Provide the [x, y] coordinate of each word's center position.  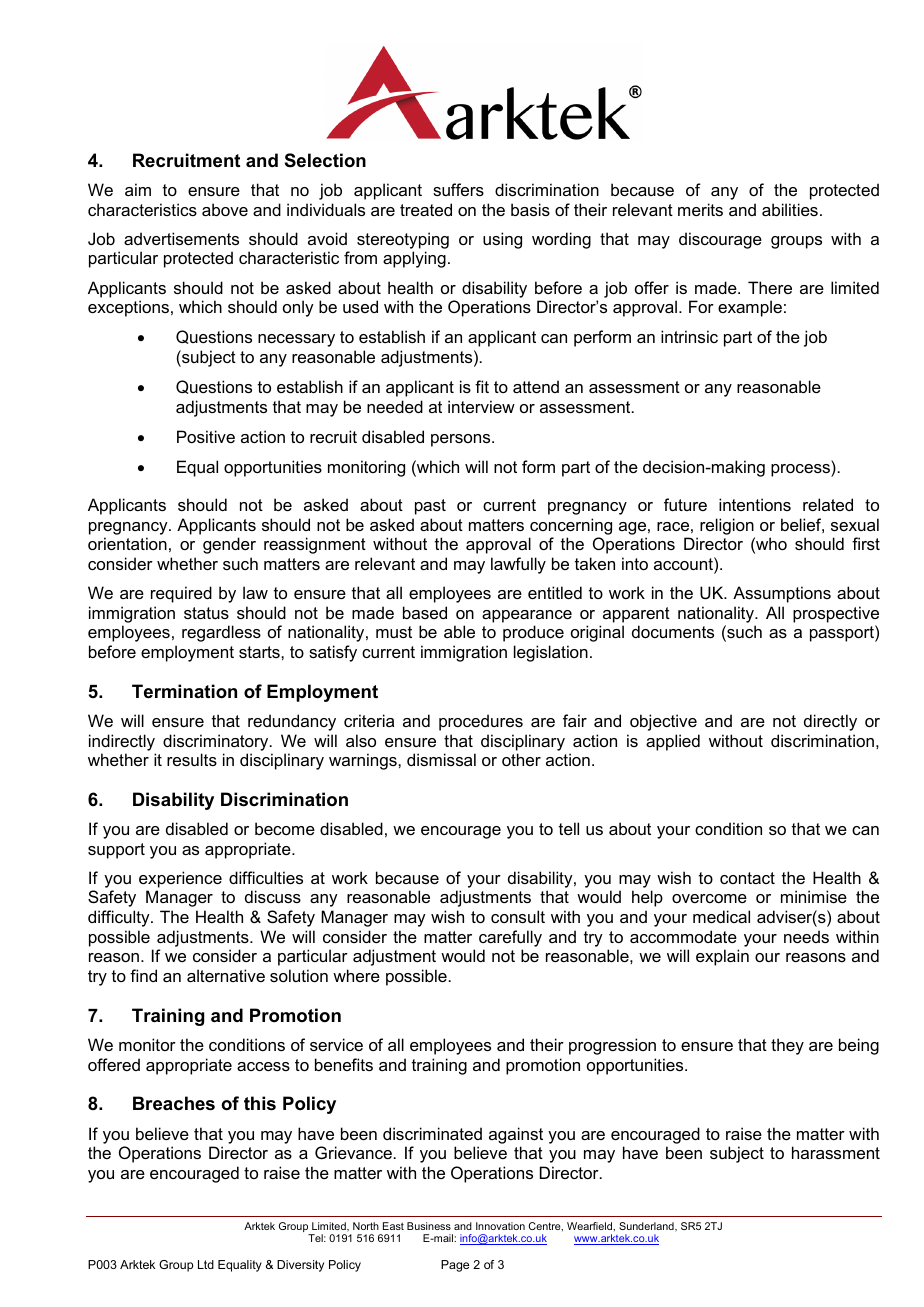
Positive [206, 436]
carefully [510, 938]
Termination [184, 691]
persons [462, 440]
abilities [790, 209]
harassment [836, 1152]
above [225, 209]
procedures [481, 722]
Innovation [500, 1226]
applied [673, 742]
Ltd [206, 1264]
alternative [226, 975]
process [801, 470]
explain [722, 957]
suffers [458, 189]
